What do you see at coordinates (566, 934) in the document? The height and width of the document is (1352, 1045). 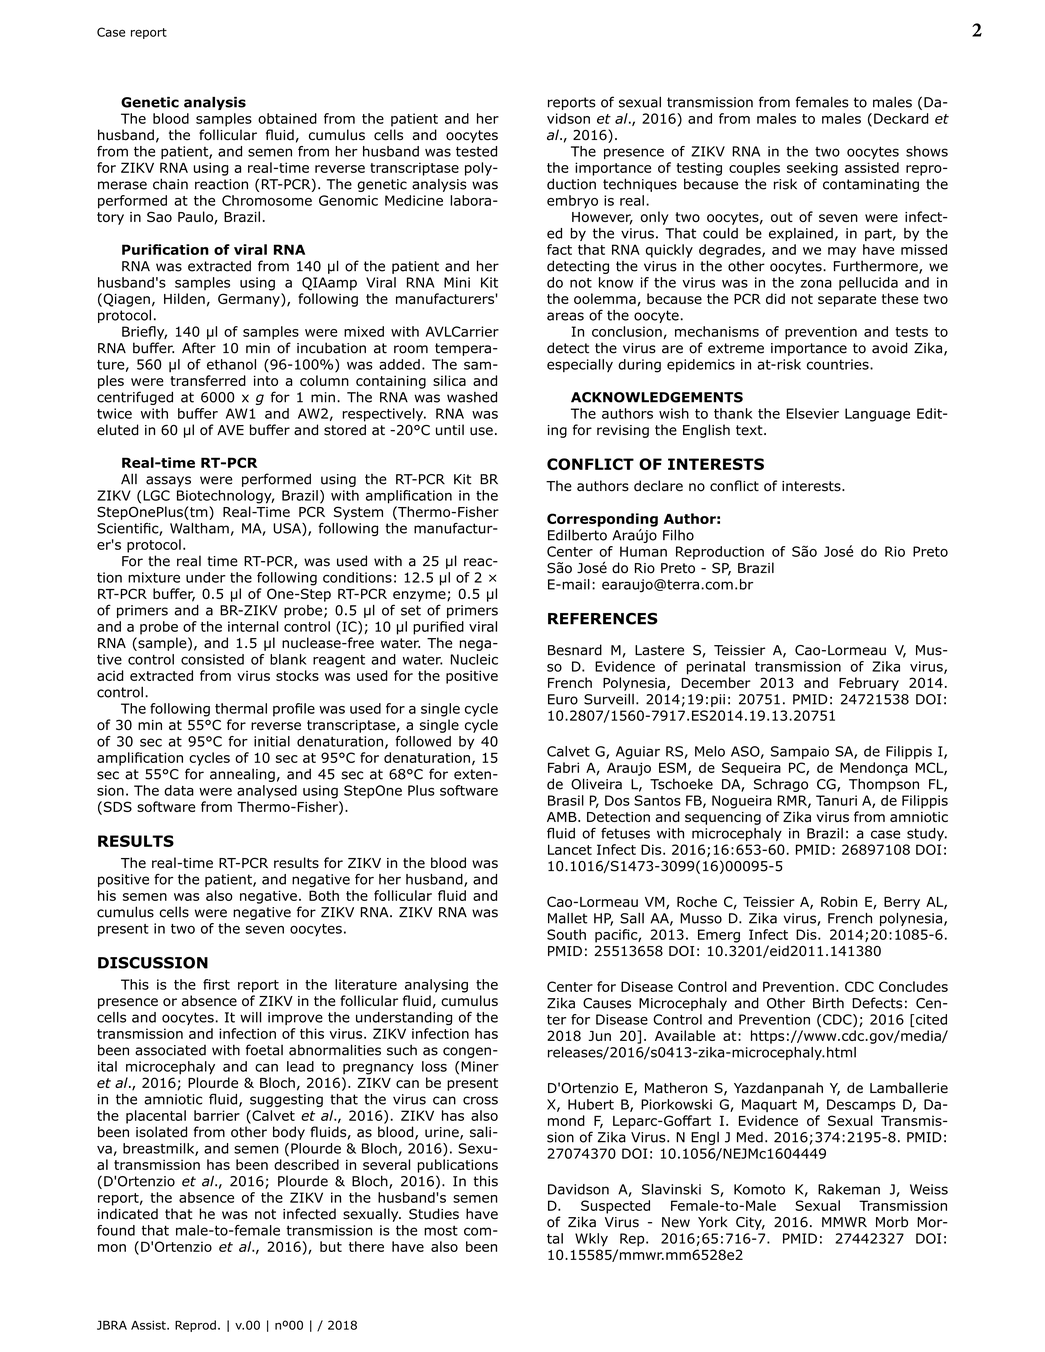 I see `South` at bounding box center [566, 934].
